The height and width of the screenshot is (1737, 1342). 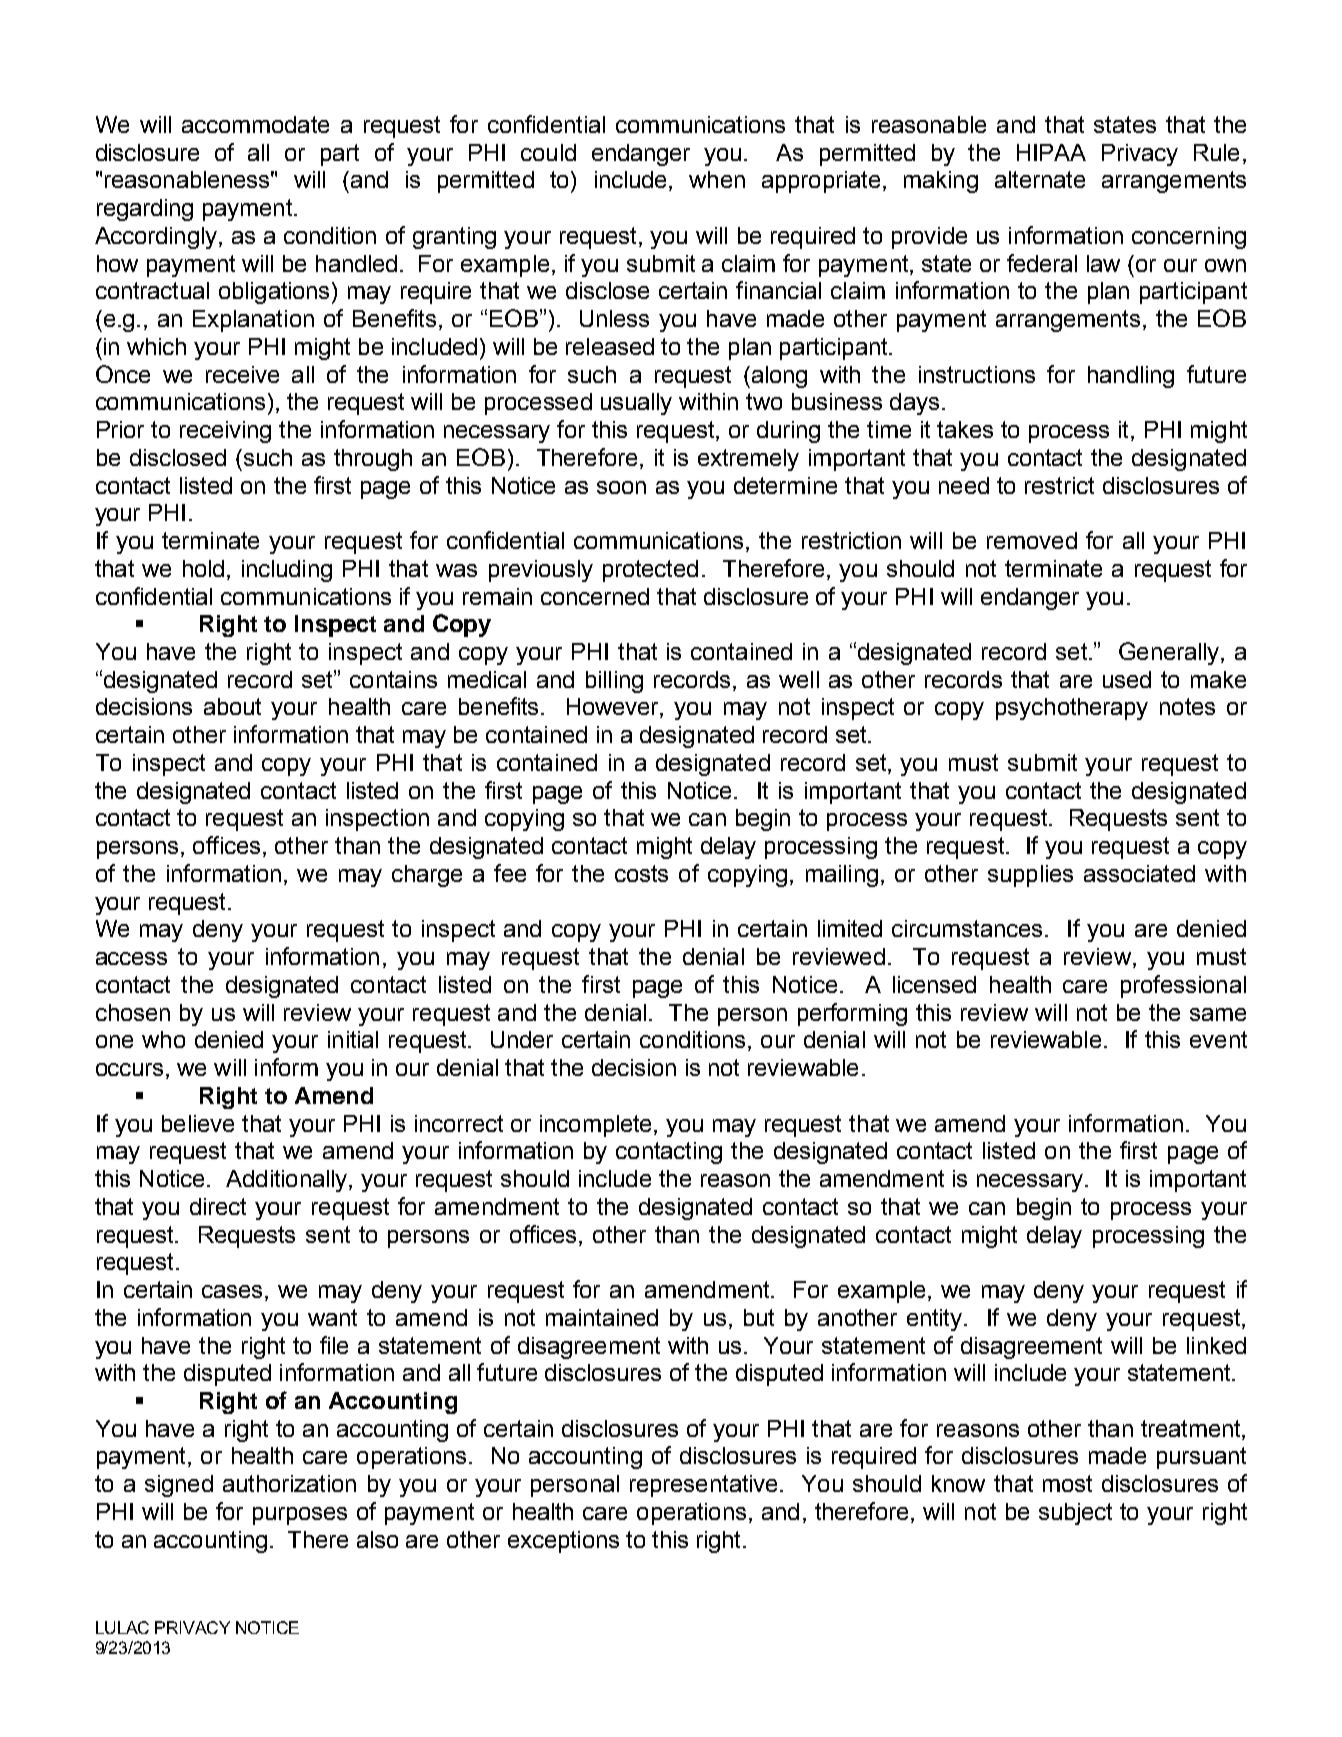 I want to click on costs, so click(x=641, y=873).
